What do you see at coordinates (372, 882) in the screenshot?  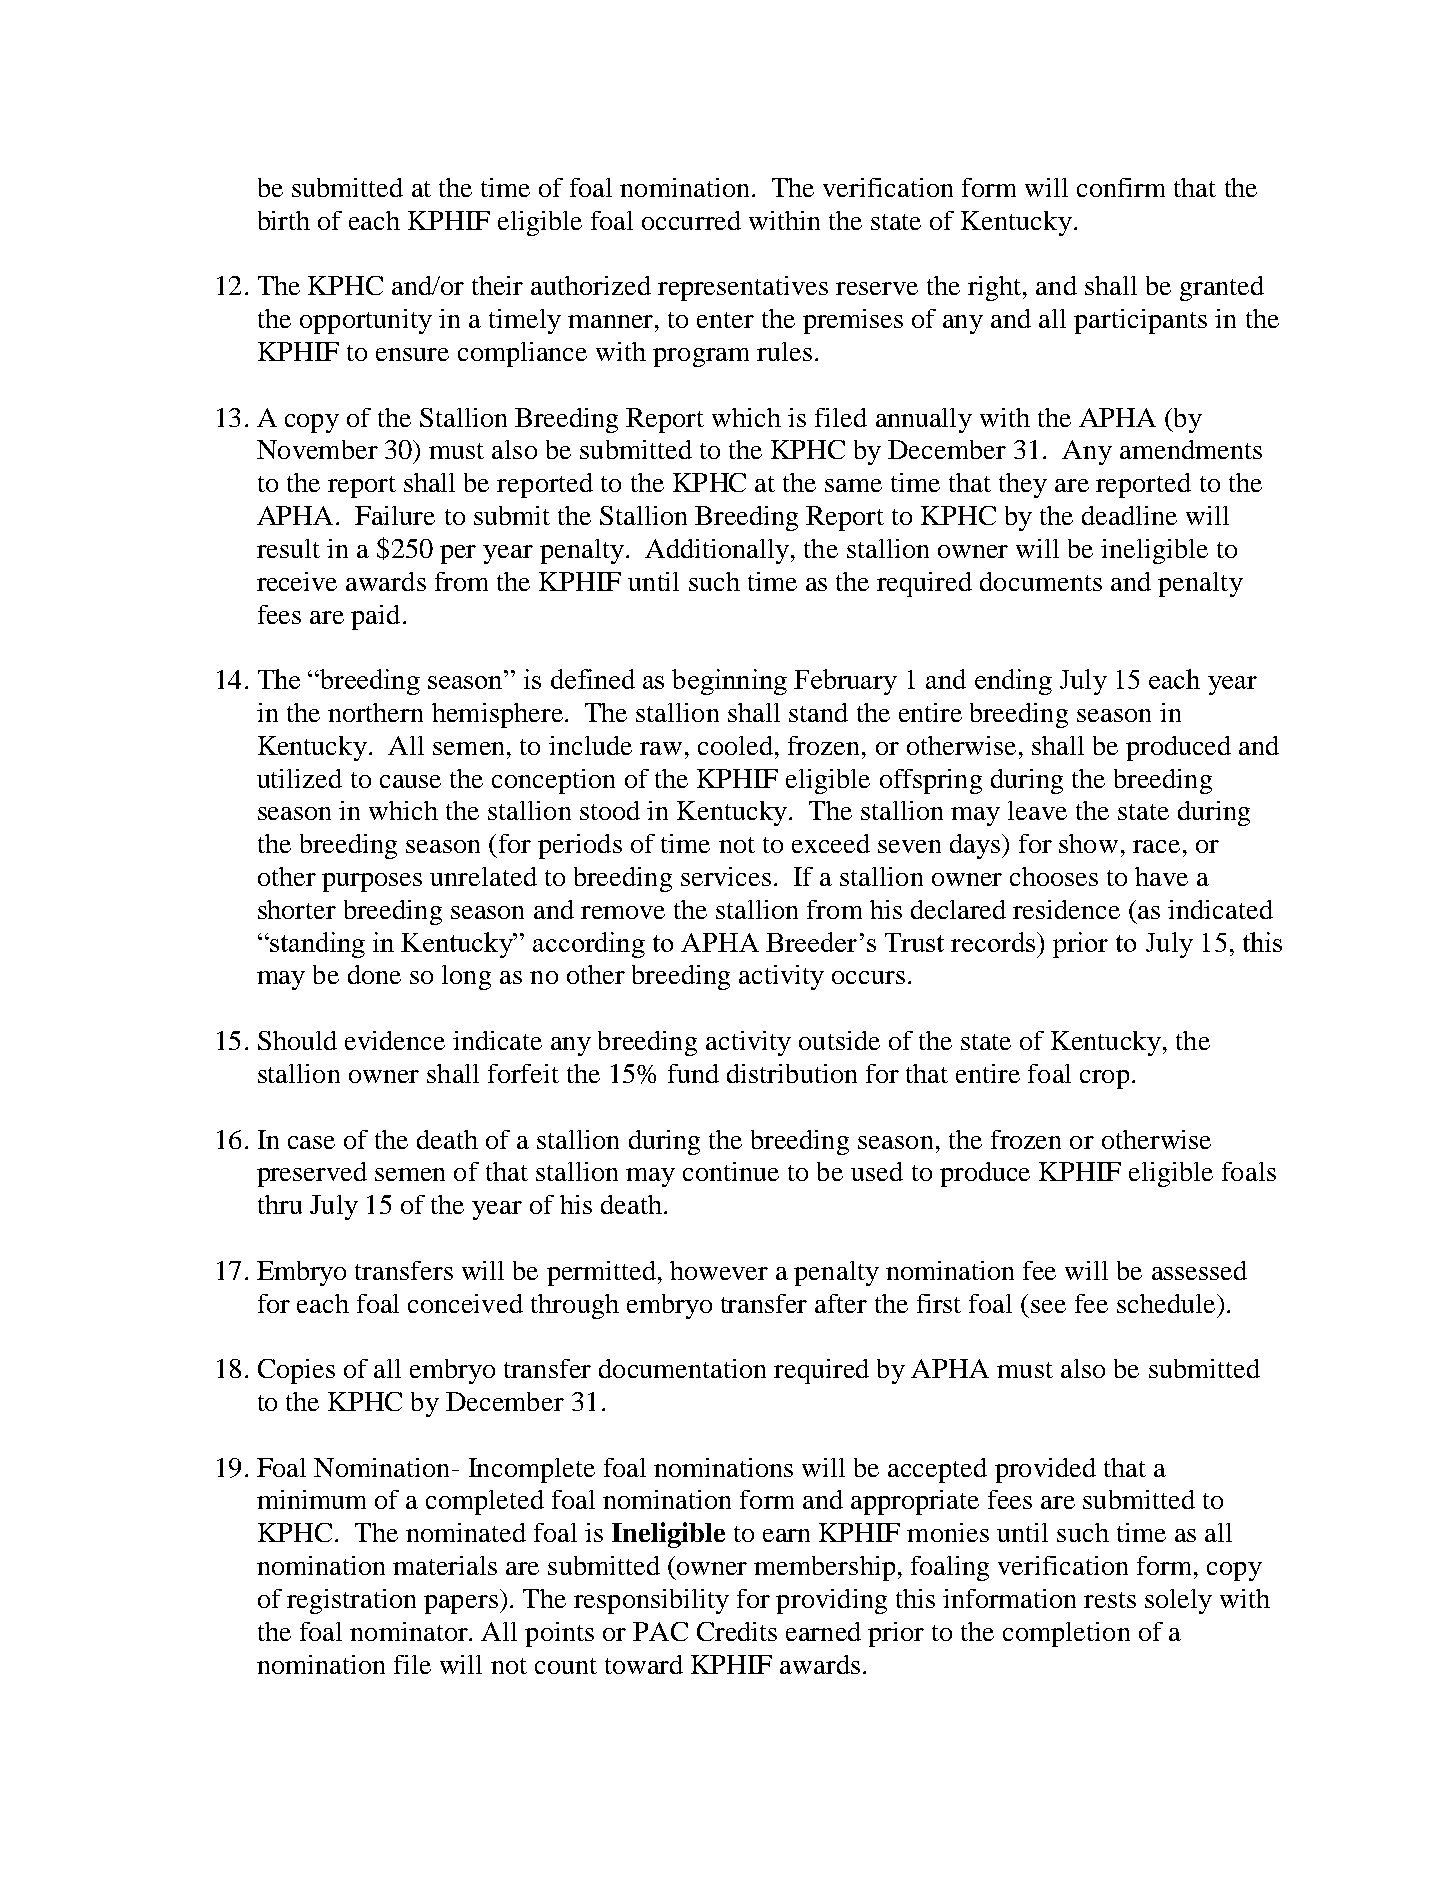 I see `purposes` at bounding box center [372, 882].
